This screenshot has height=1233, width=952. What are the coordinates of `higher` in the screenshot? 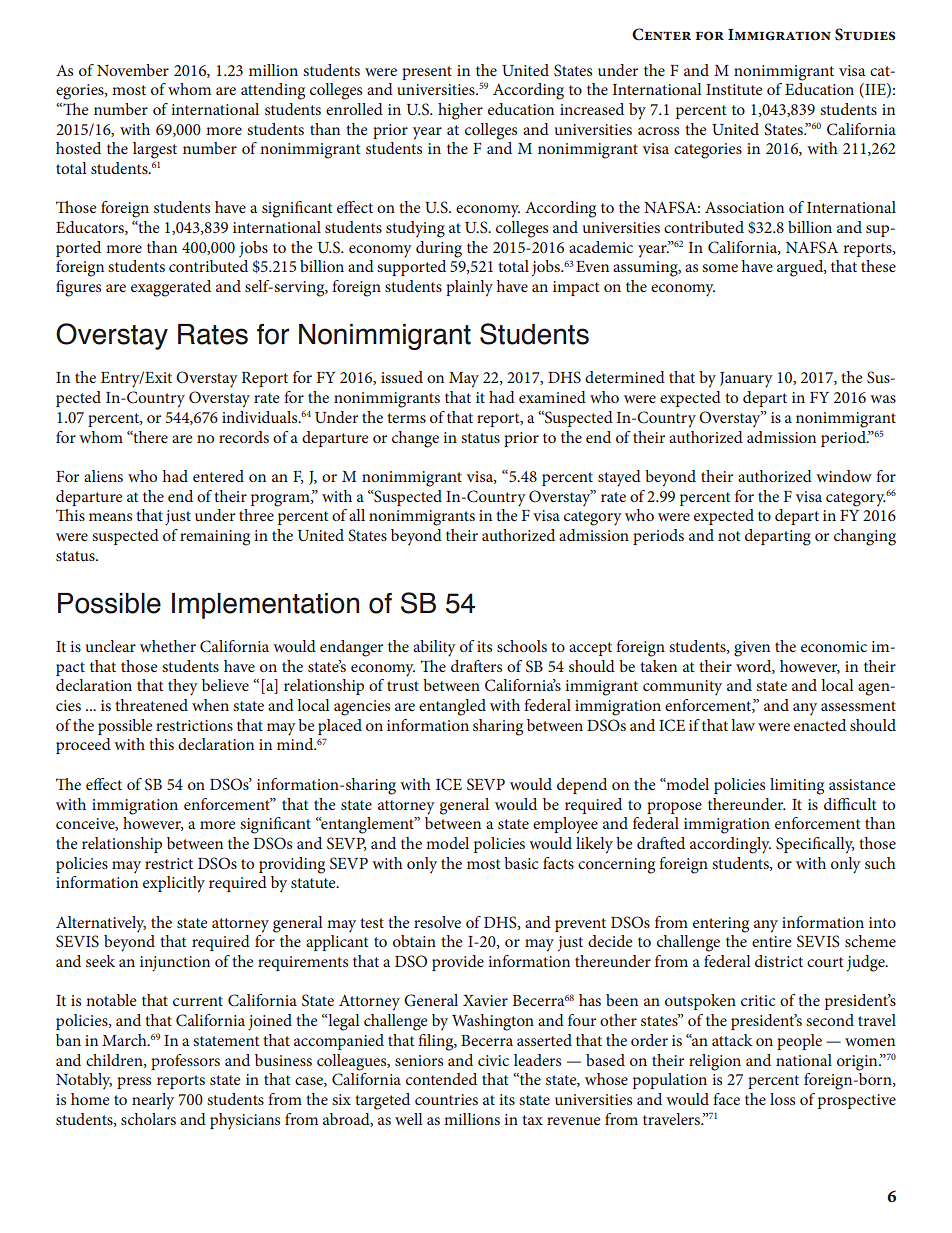 It's located at (460, 111).
